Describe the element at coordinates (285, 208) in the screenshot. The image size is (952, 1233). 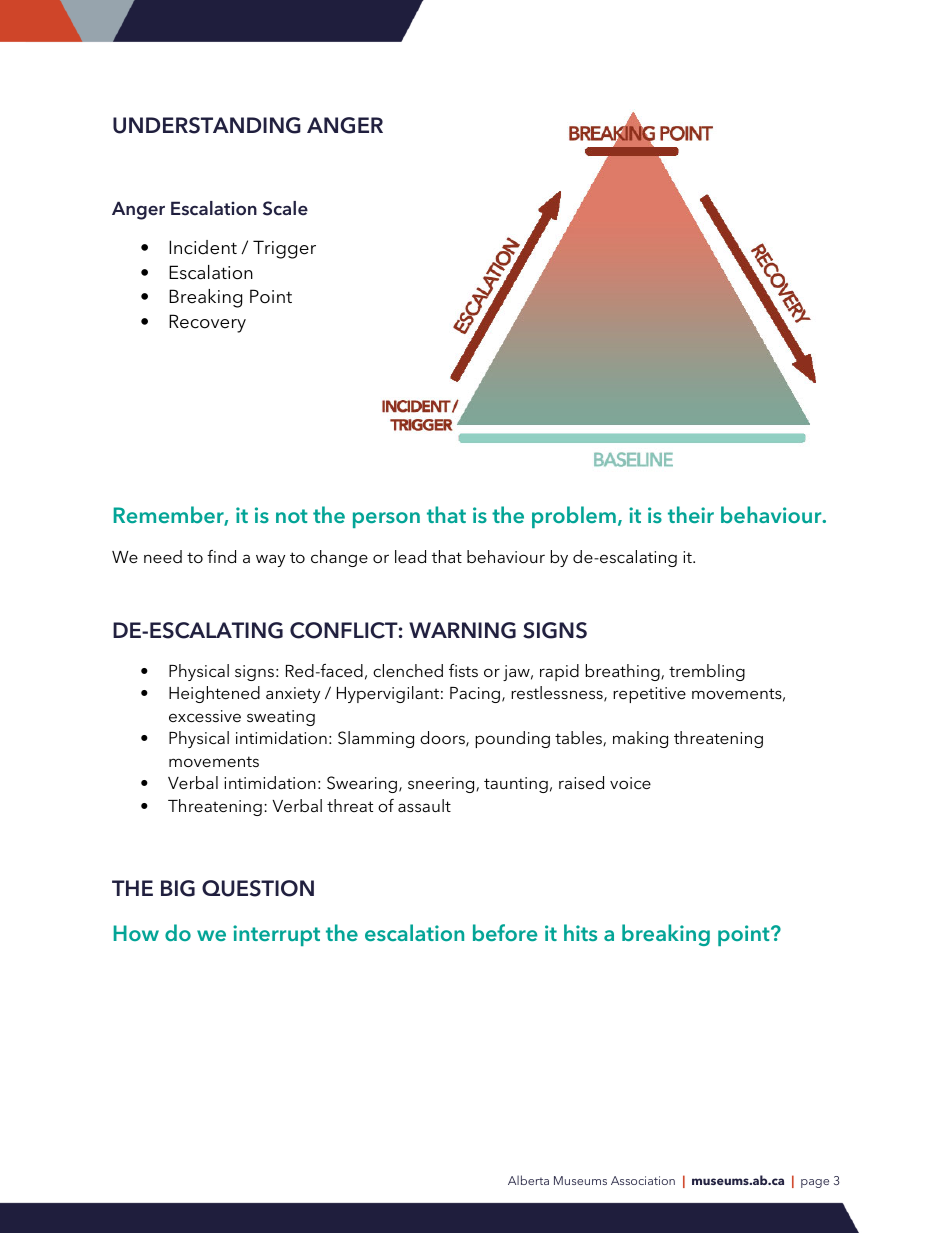
I see `Scale` at that location.
